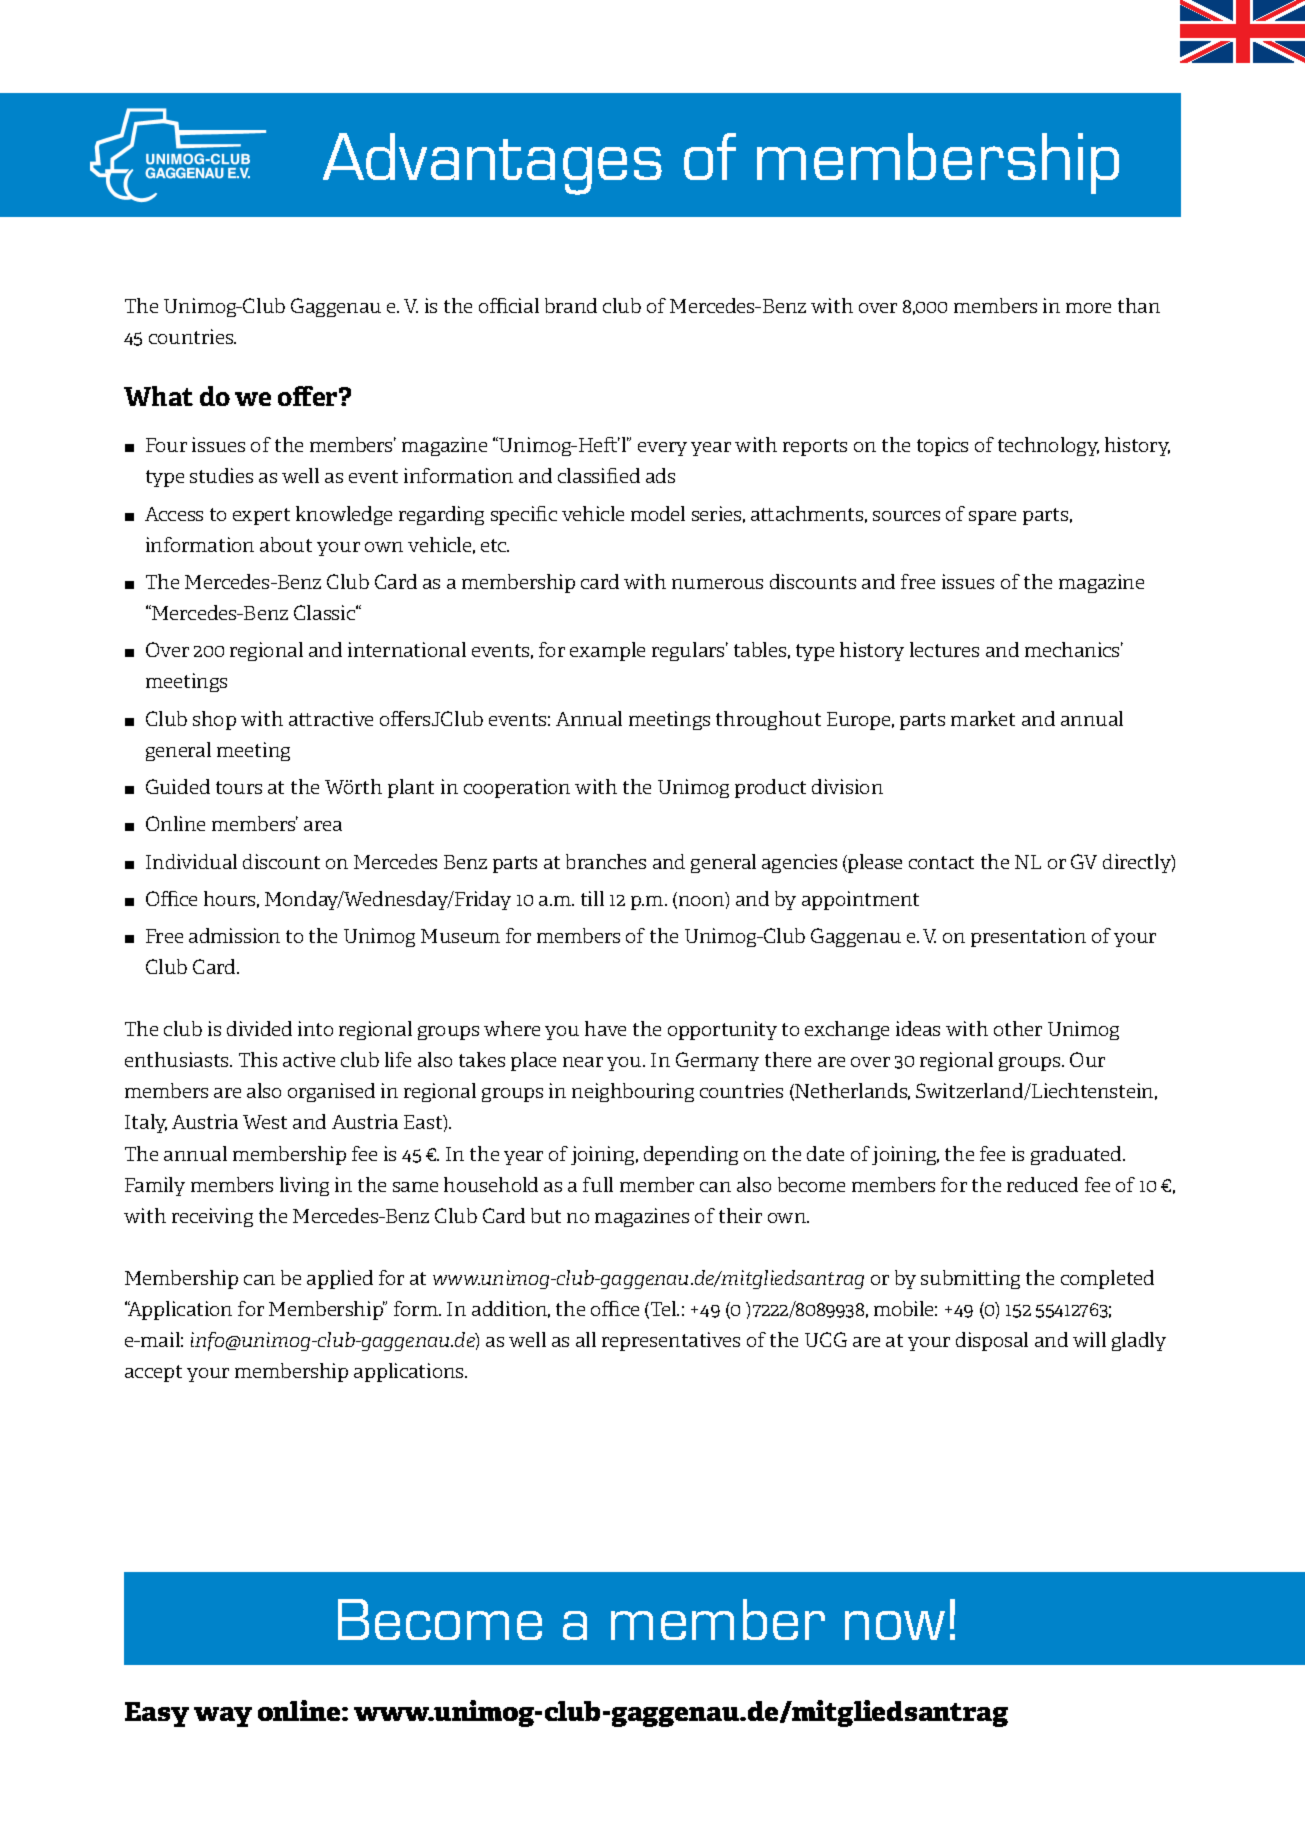  I want to click on shop, so click(214, 720).
